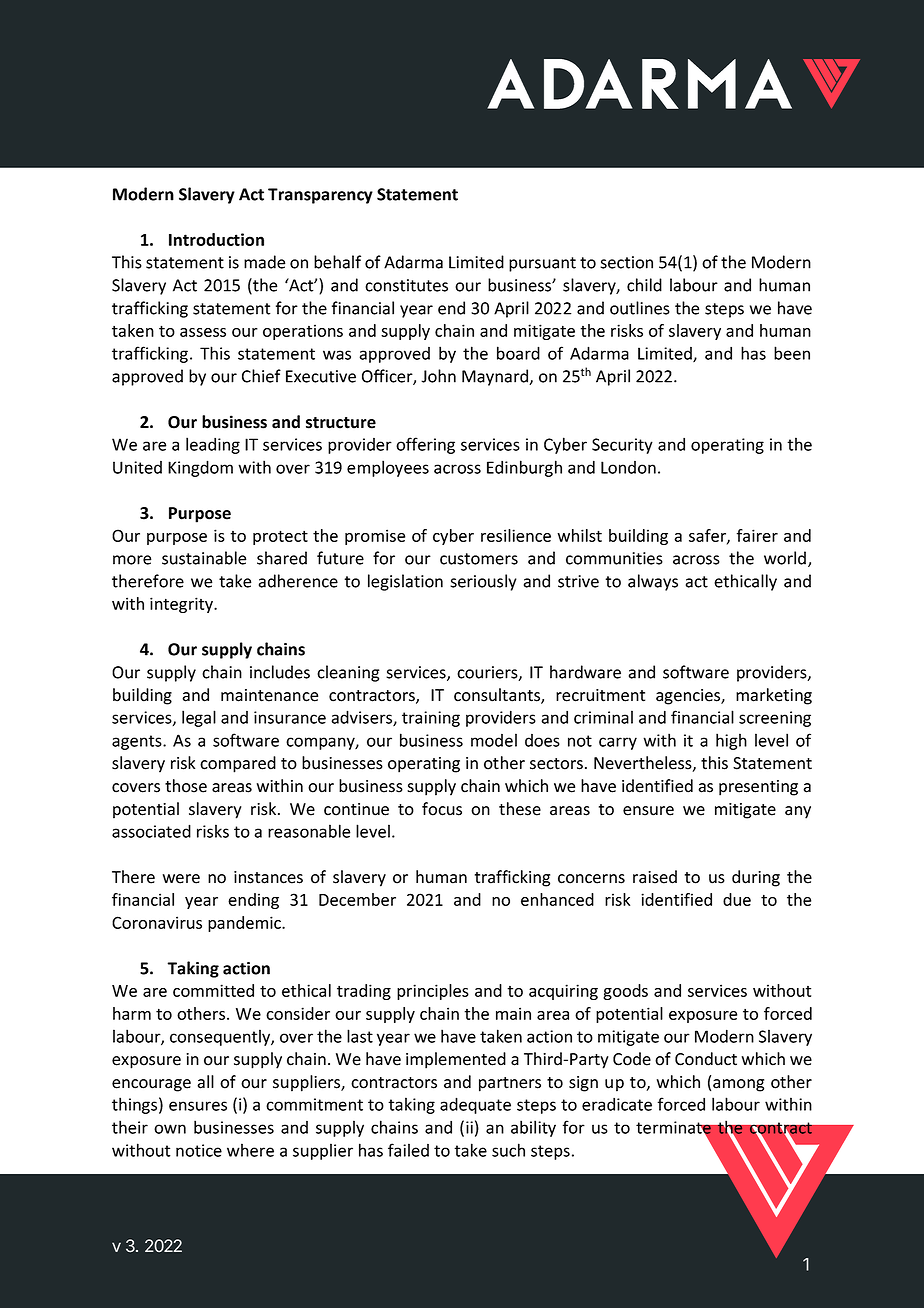  I want to click on Introduction, so click(216, 239).
